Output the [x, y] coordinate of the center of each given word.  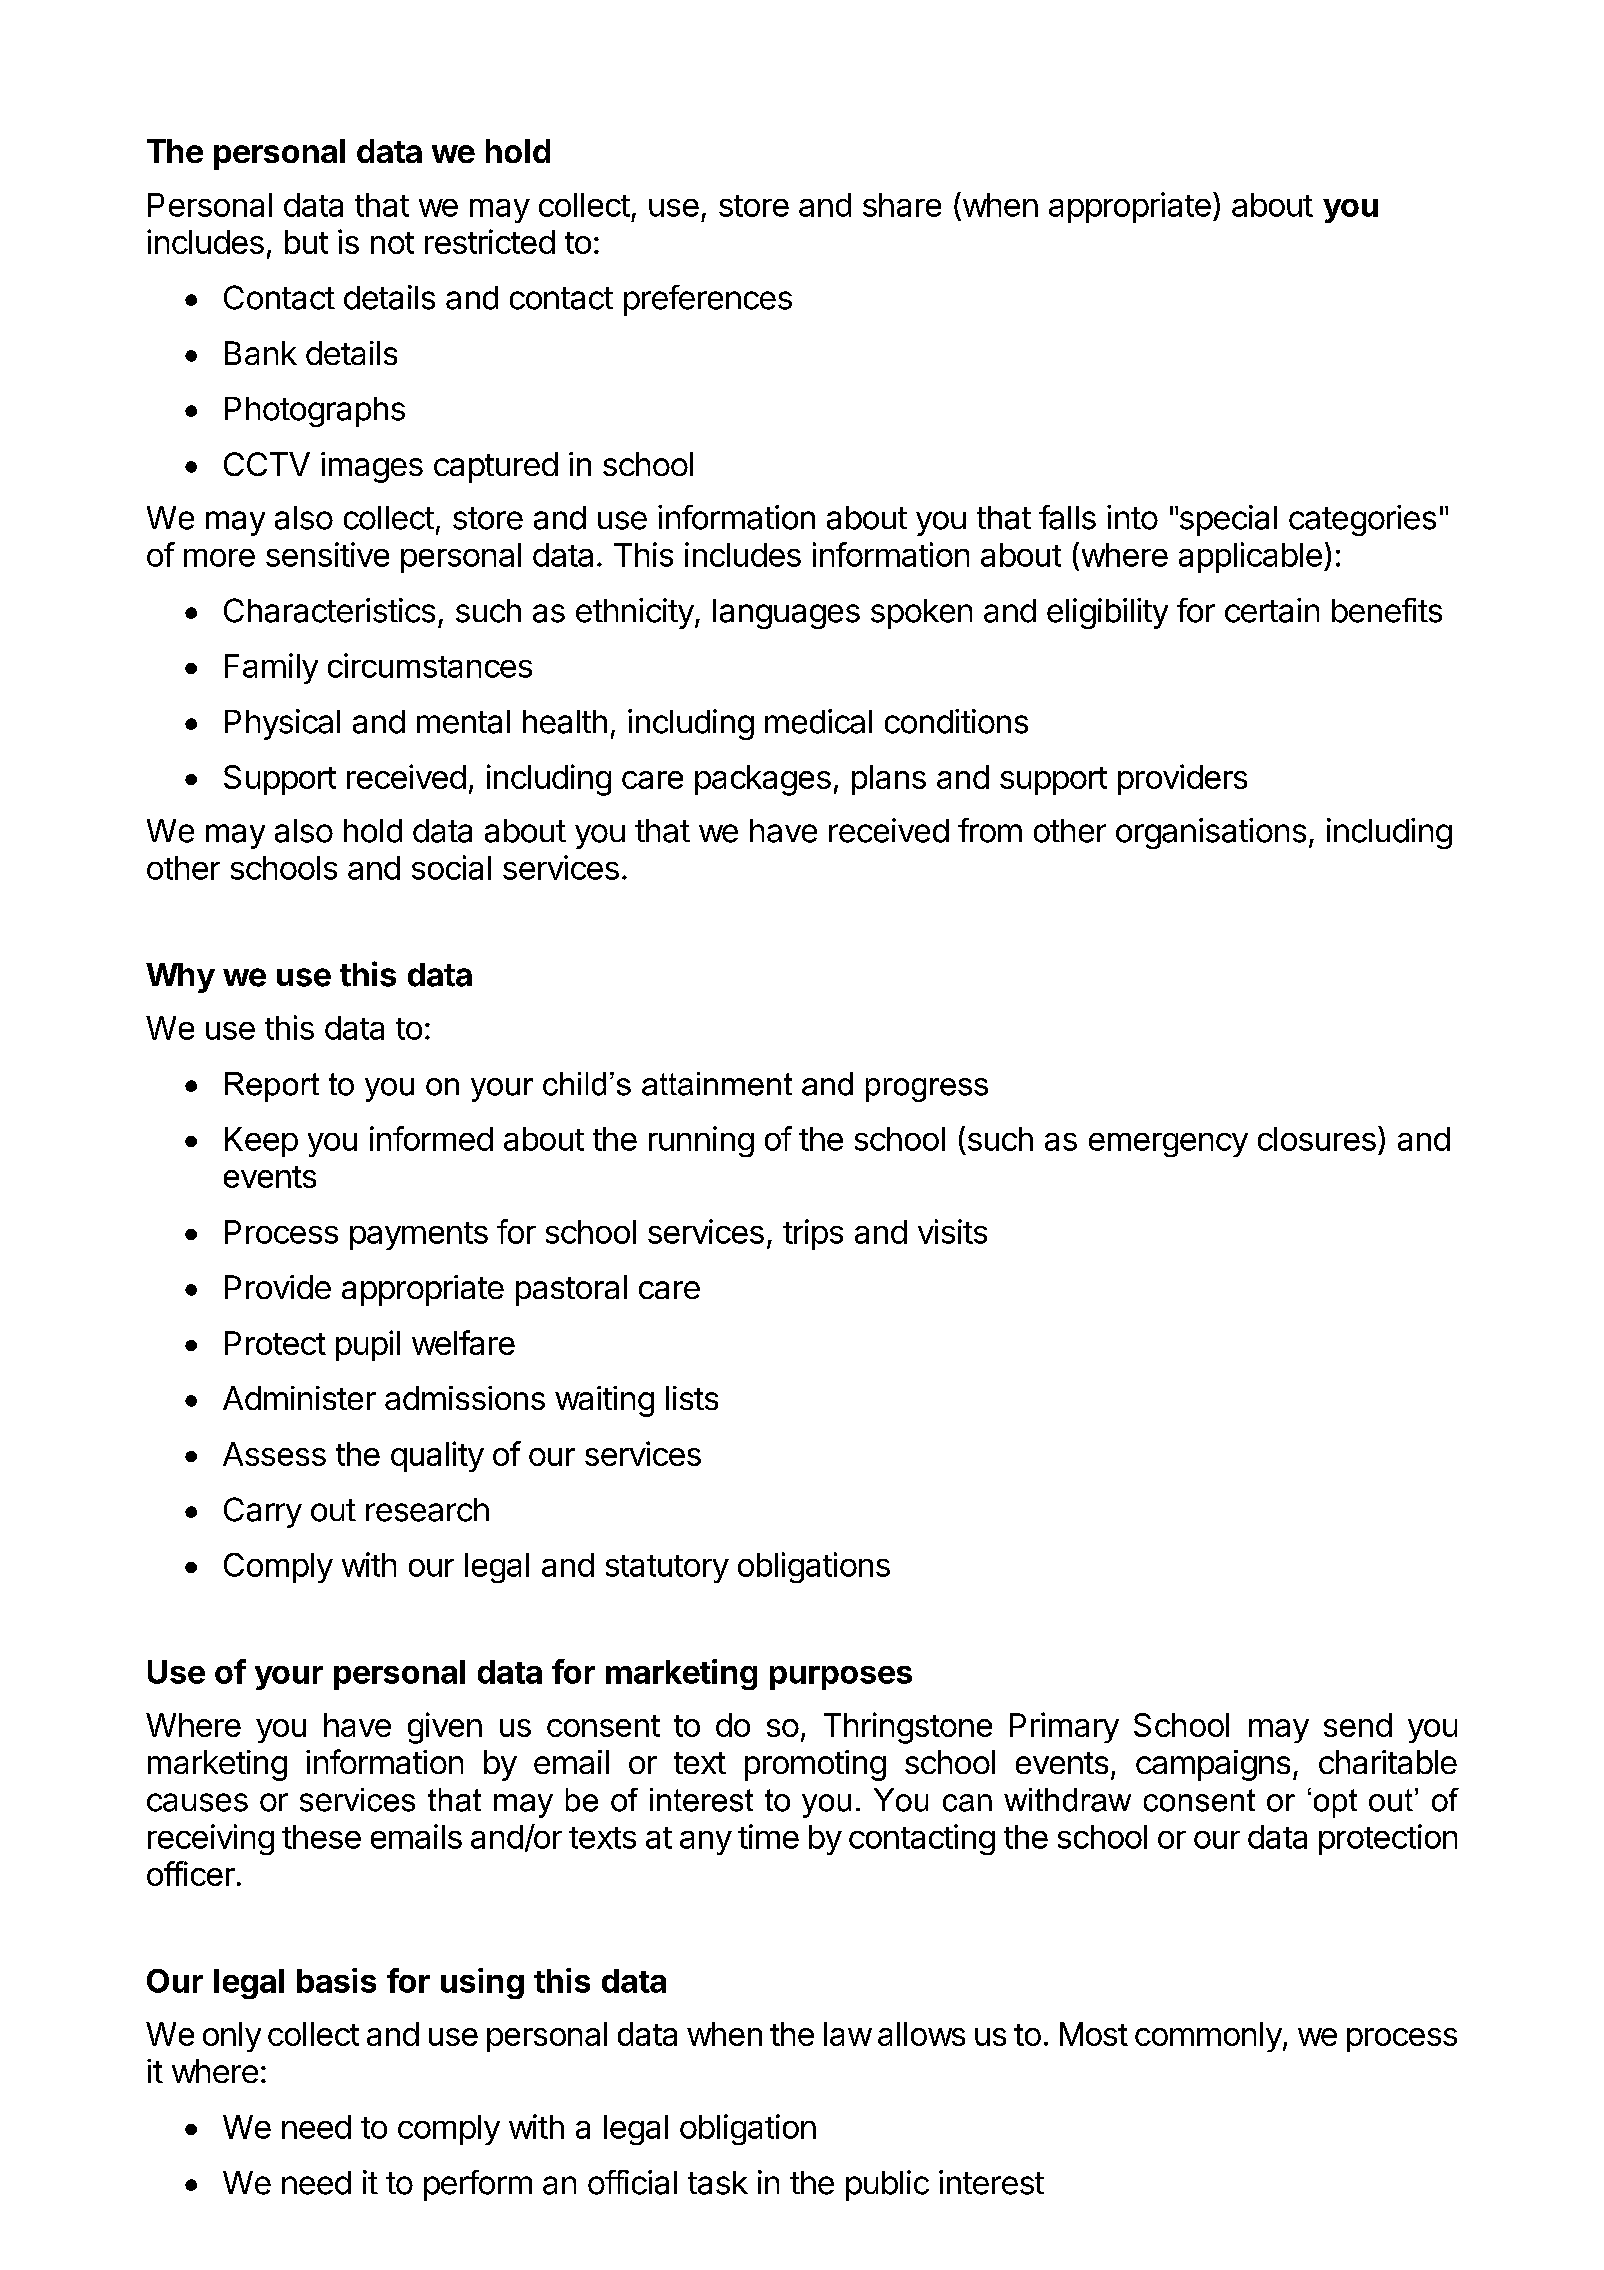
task [718, 2183]
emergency [1168, 1145]
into [1132, 517]
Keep [261, 1142]
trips [813, 1234]
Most [1094, 2034]
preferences [708, 300]
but [306, 242]
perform [478, 2185]
